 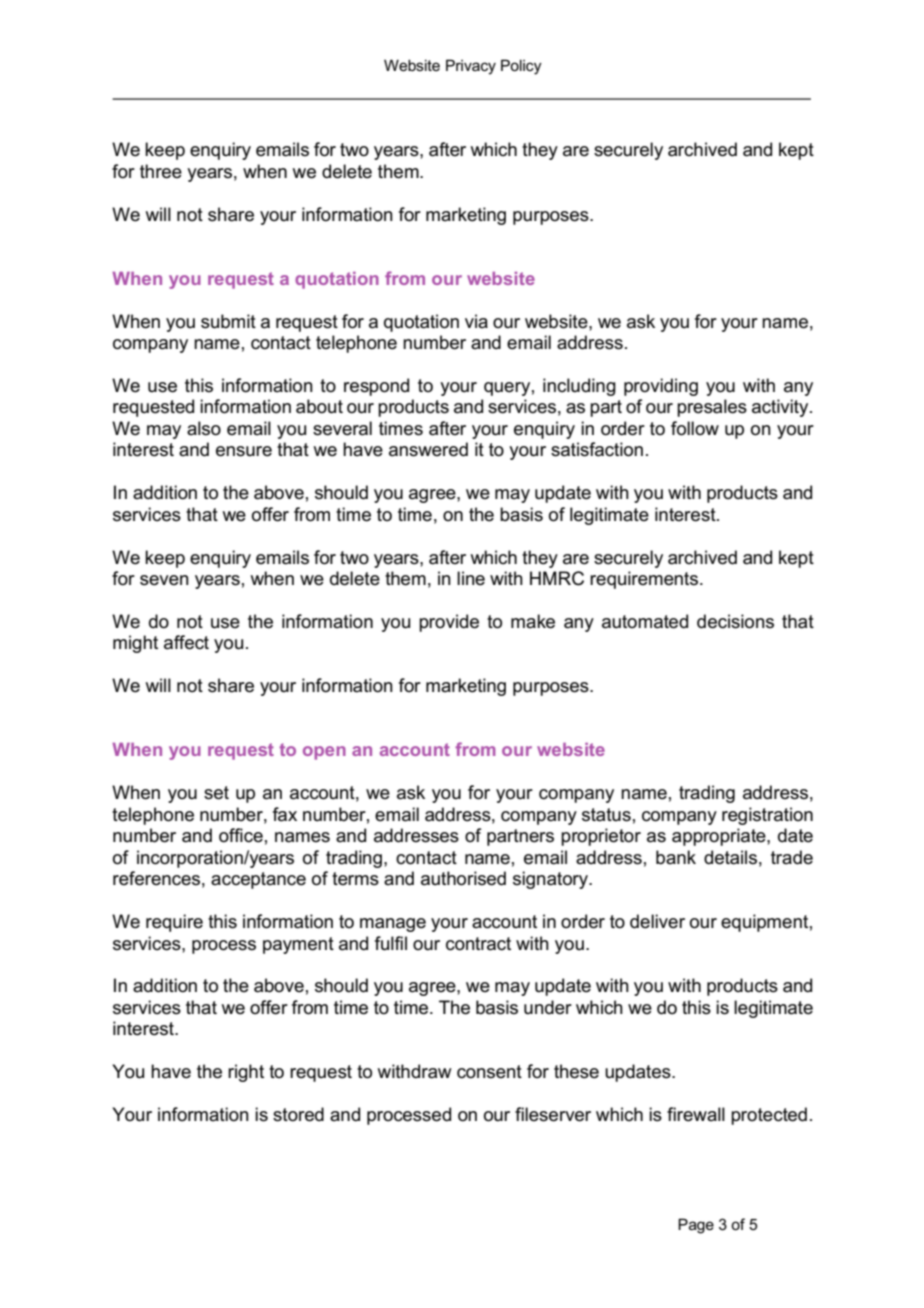 I want to click on Page, so click(x=696, y=1226).
